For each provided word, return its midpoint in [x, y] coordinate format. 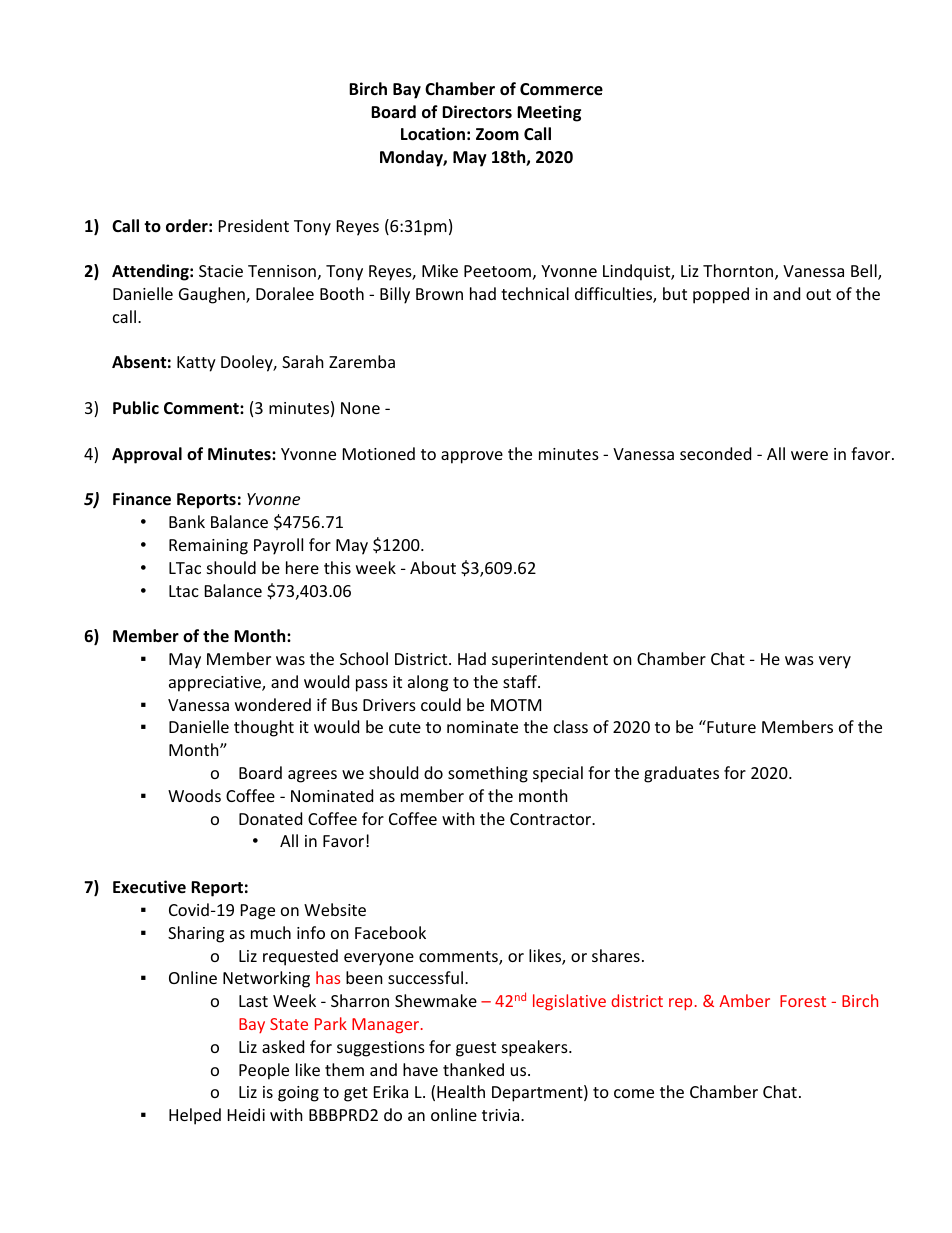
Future [730, 726]
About [433, 567]
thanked [473, 1069]
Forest [803, 1001]
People [264, 1071]
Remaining [208, 547]
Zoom [497, 134]
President [254, 225]
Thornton [739, 272]
